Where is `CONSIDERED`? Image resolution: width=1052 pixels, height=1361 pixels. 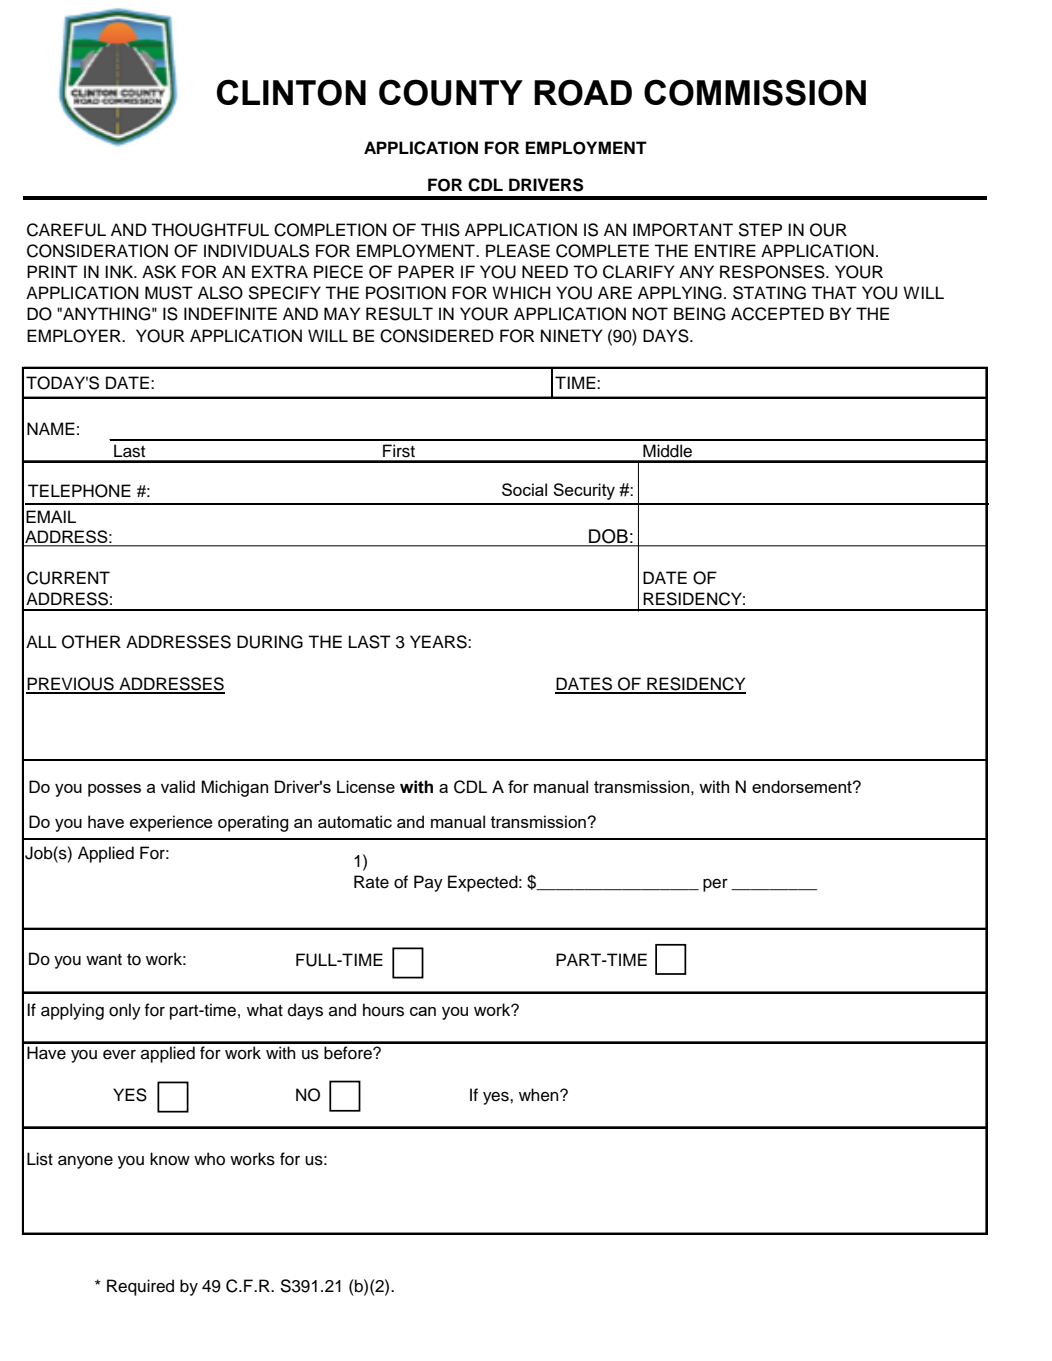
CONSIDERED is located at coordinates (437, 336).
